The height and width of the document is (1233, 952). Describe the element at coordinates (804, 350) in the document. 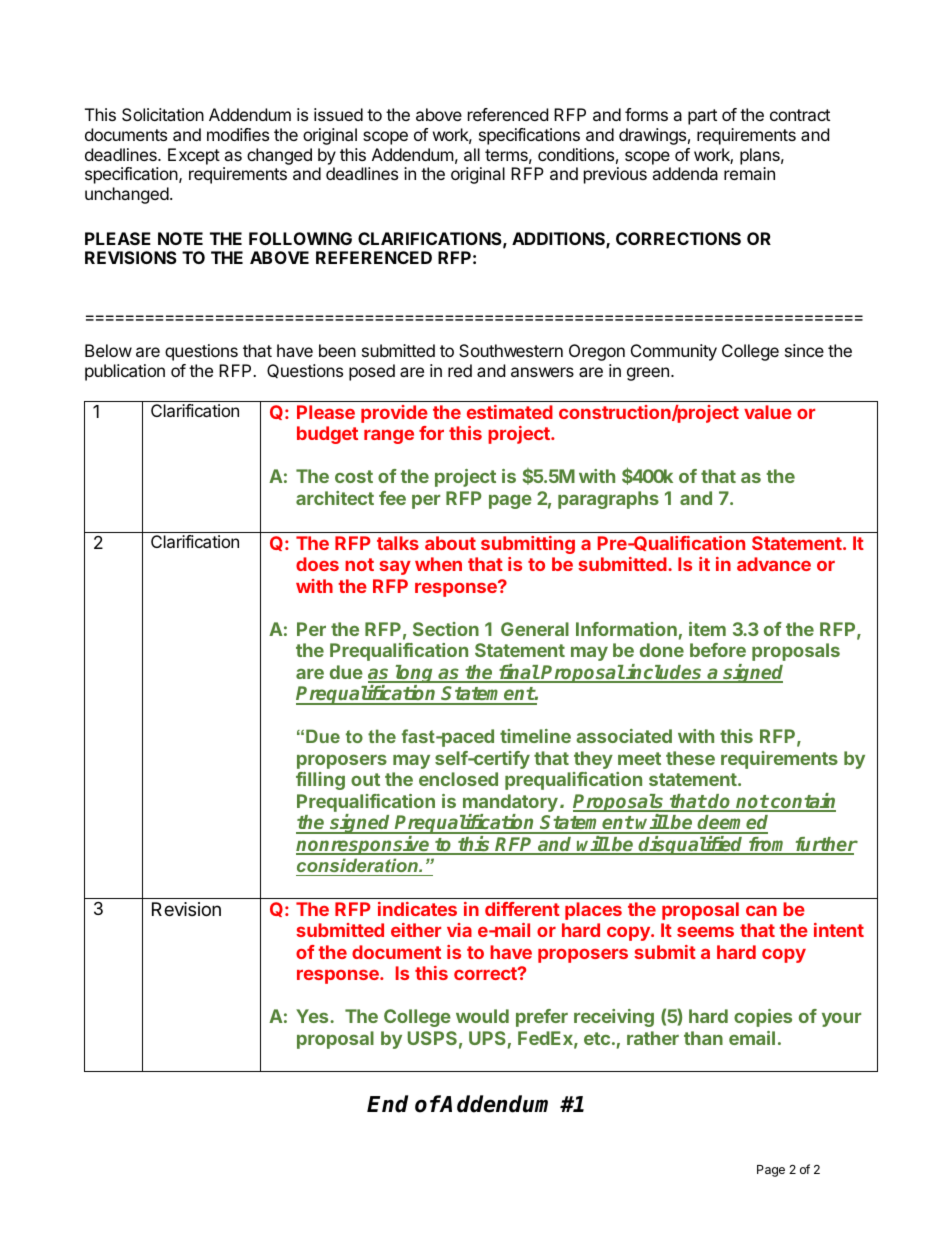

I see `since` at that location.
